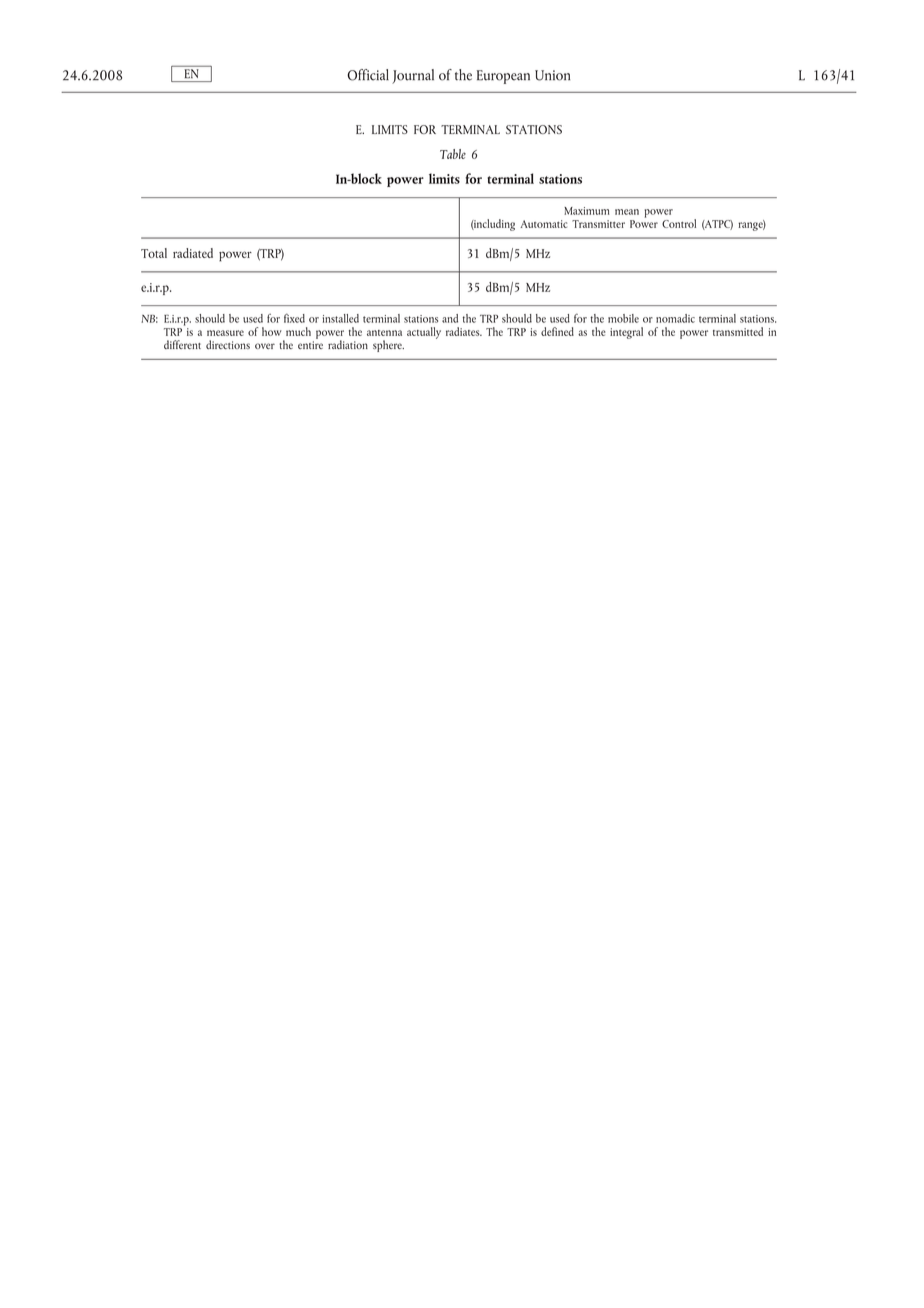  Describe the element at coordinates (626, 333) in the screenshot. I see `integral` at that location.
